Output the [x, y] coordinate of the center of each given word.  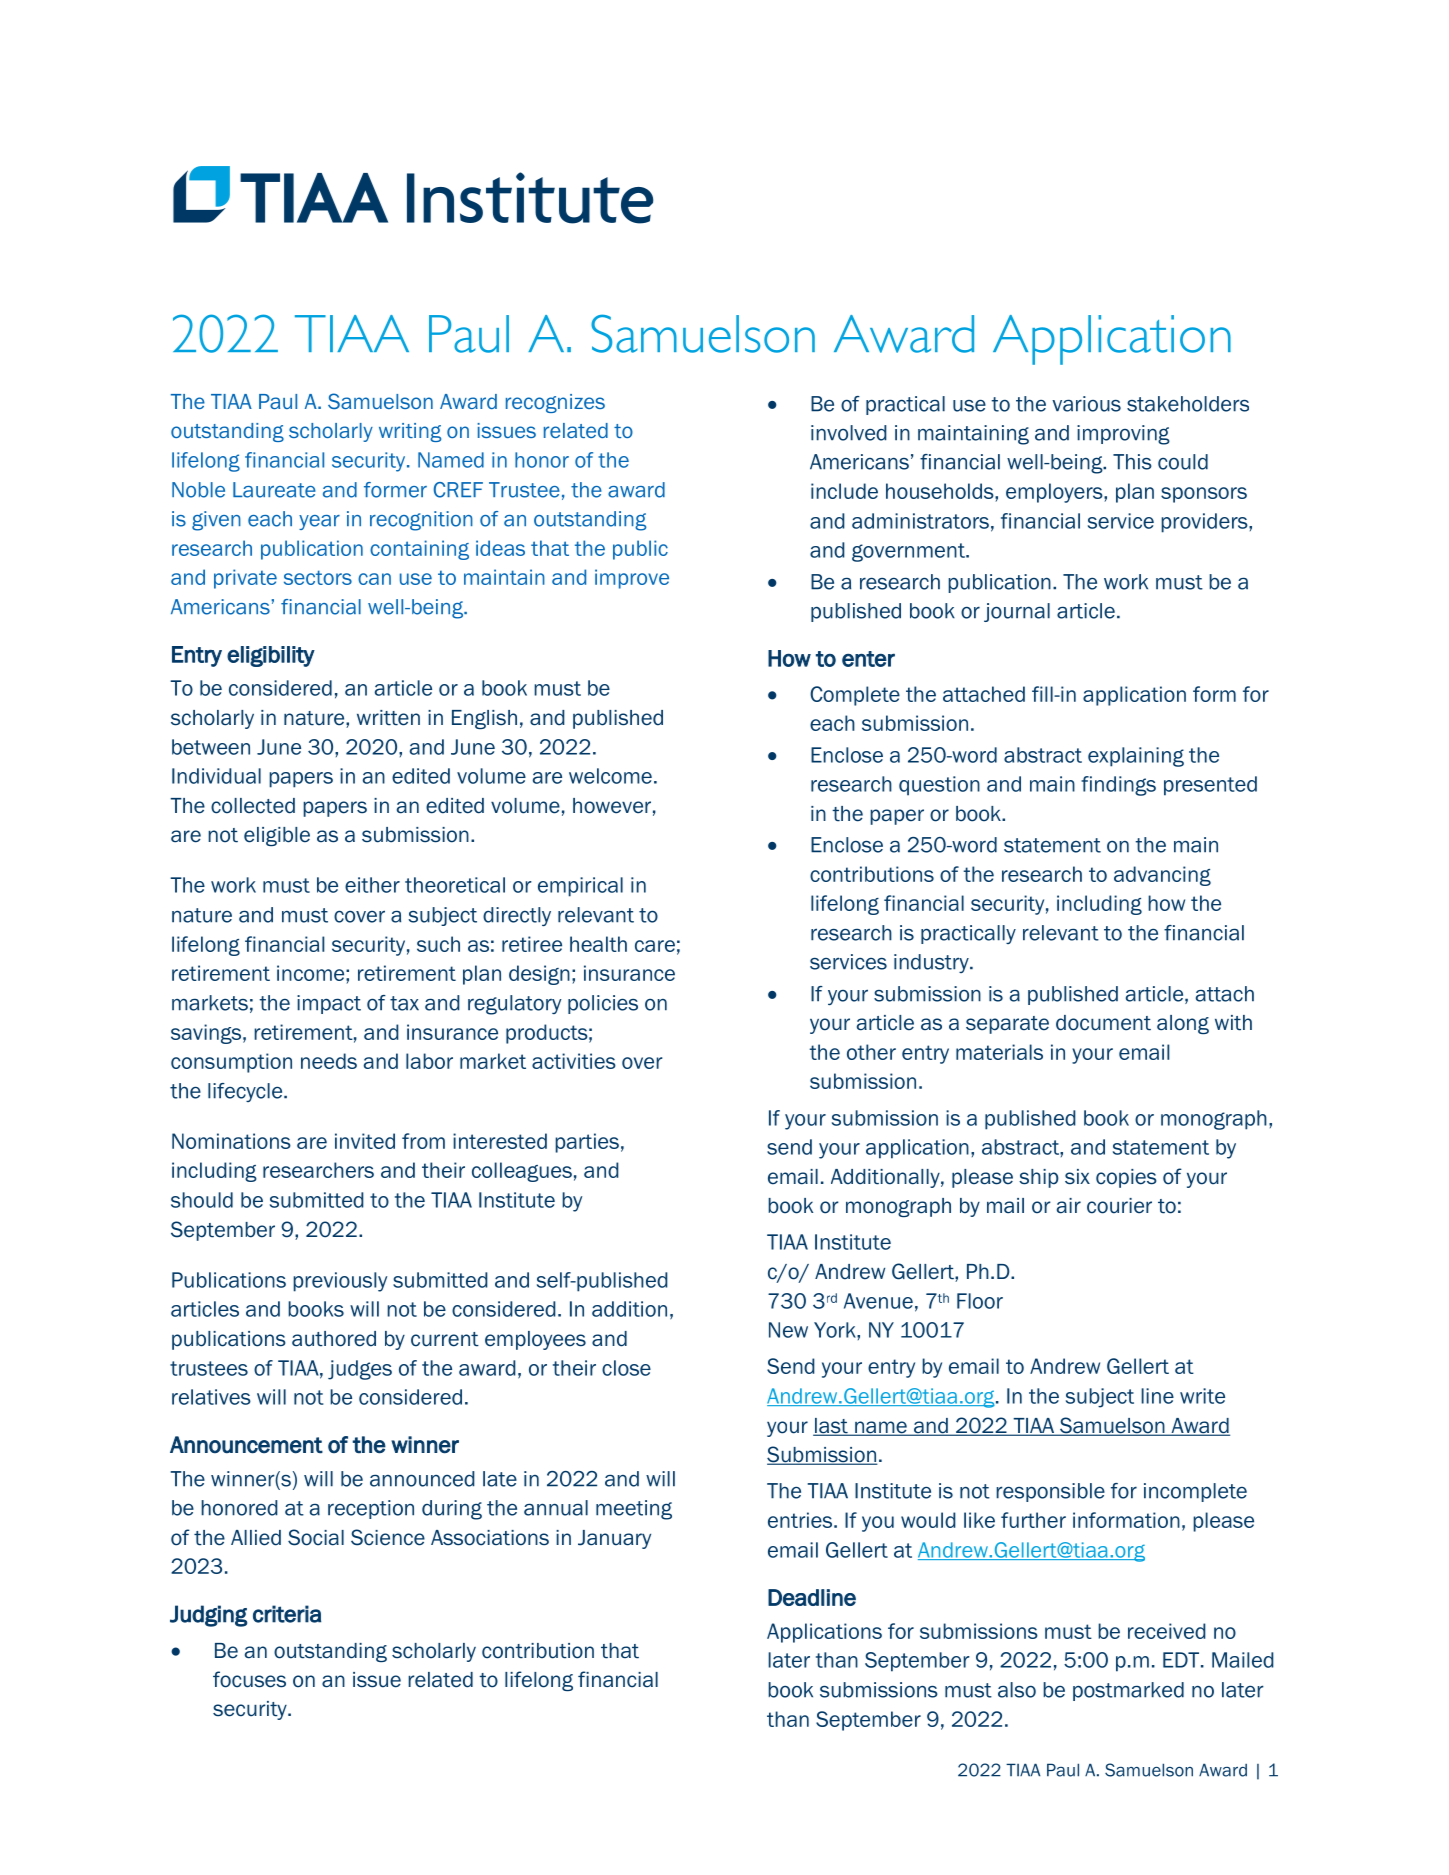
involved [849, 433]
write [1202, 1396]
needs [329, 1061]
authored [334, 1339]
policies [603, 1004]
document [1103, 1023]
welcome [610, 776]
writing [410, 432]
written [388, 718]
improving [1123, 435]
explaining [1136, 757]
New [788, 1330]
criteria [287, 1614]
